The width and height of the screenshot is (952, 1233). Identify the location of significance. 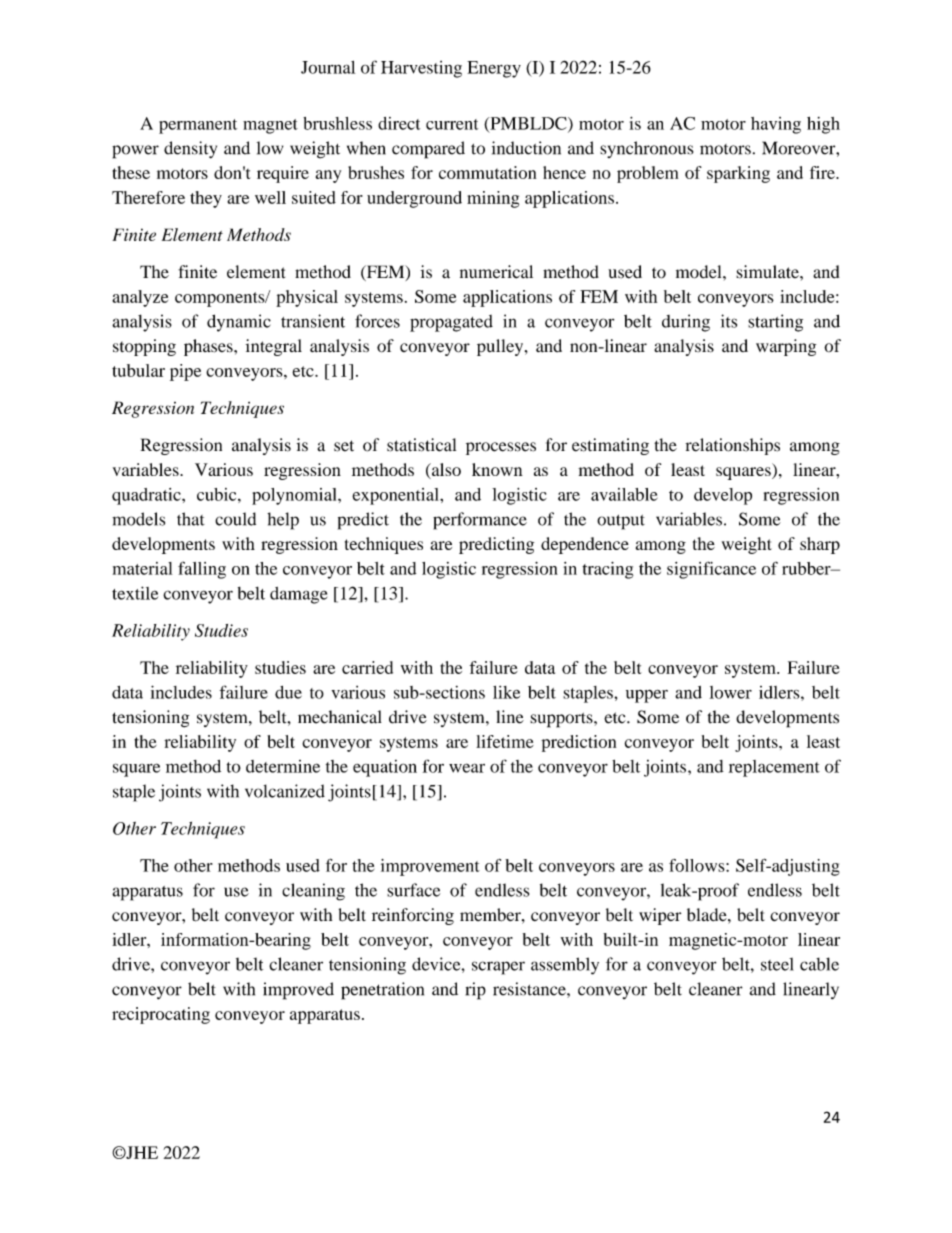
(711, 570).
